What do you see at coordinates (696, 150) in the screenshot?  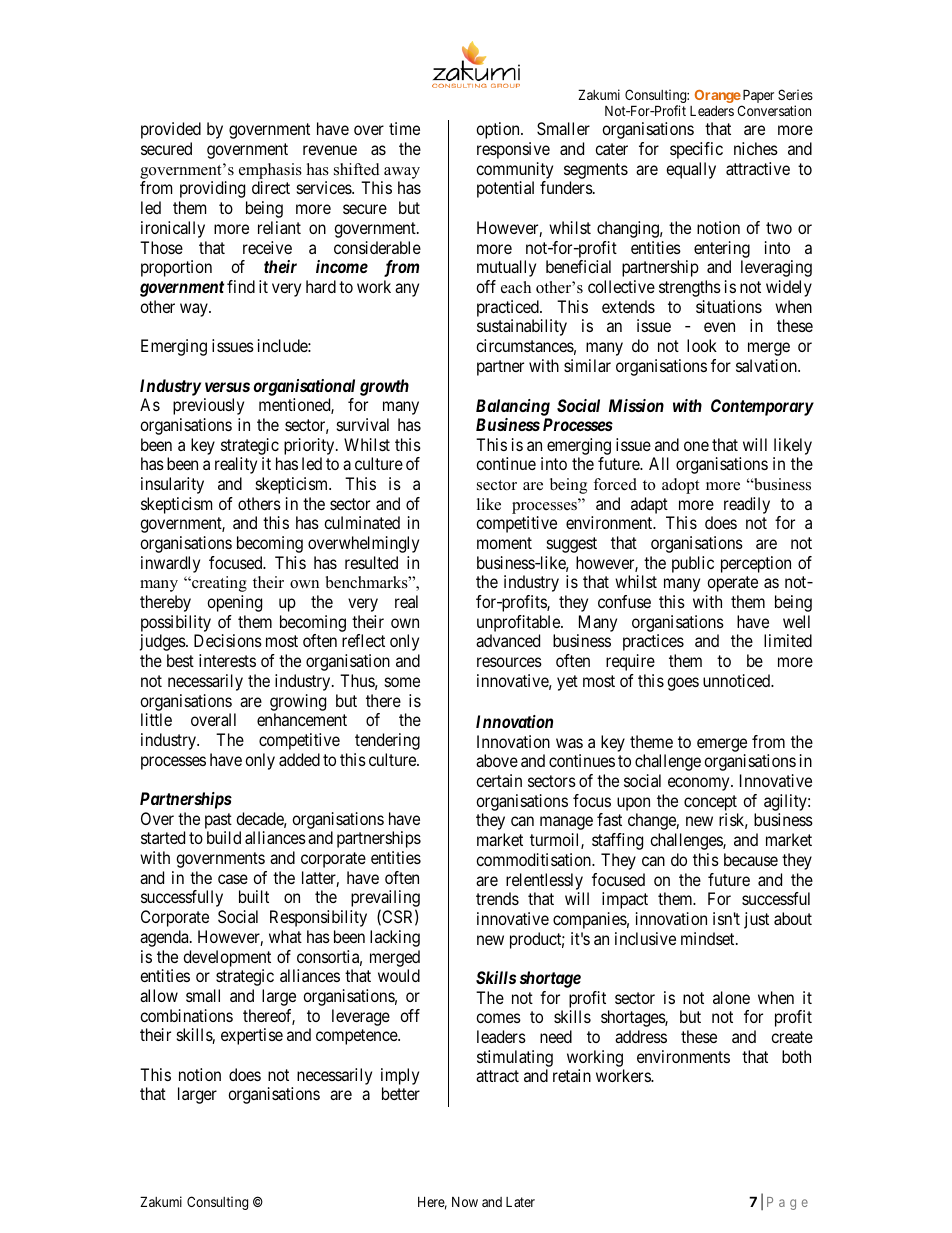 I see `specific` at bounding box center [696, 150].
